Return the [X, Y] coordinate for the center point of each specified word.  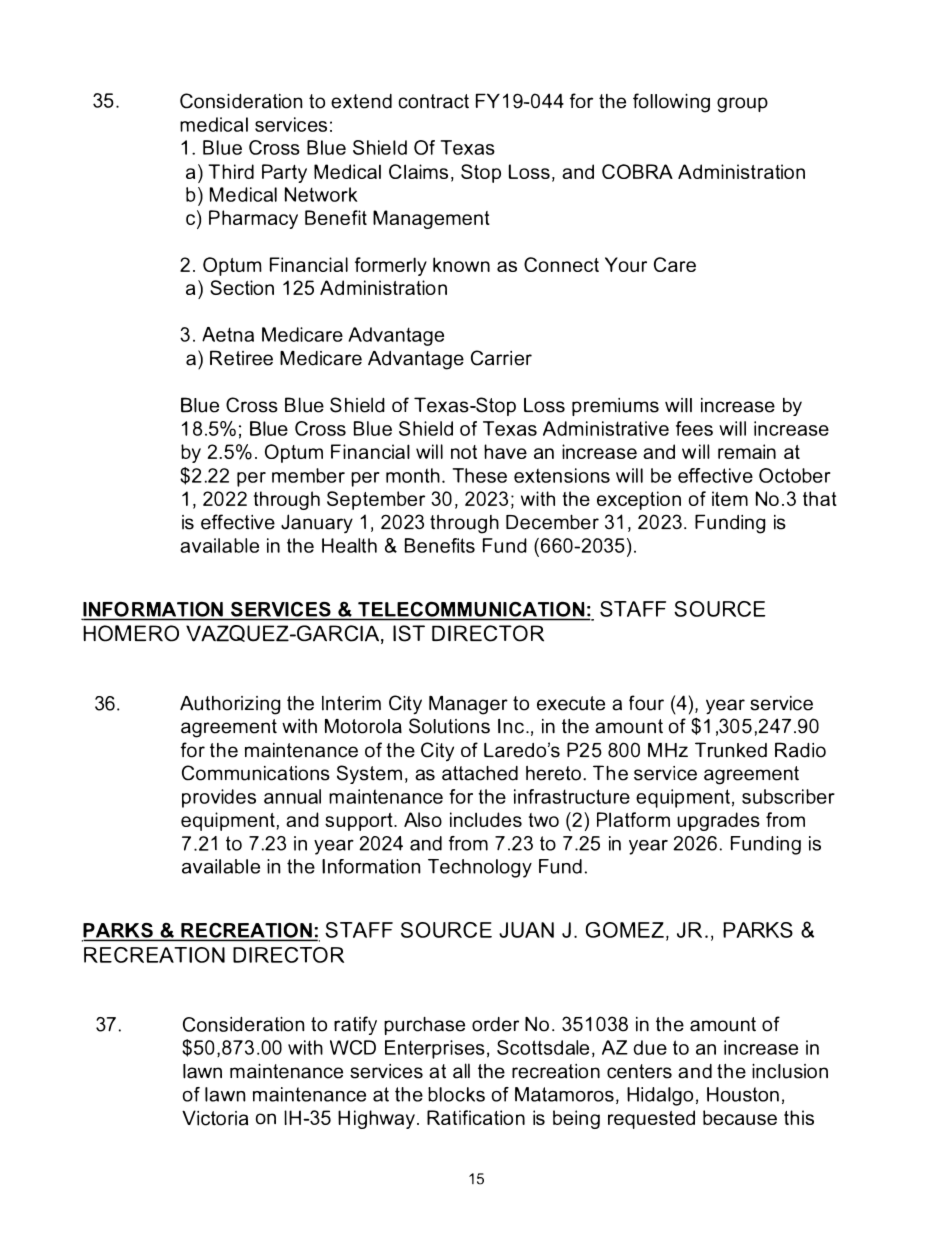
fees [694, 428]
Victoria [215, 1118]
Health [349, 545]
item [730, 498]
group [742, 105]
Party [284, 173]
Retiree [241, 358]
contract [434, 101]
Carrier [501, 358]
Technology [480, 868]
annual [292, 796]
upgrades [718, 821]
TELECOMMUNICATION [471, 609]
